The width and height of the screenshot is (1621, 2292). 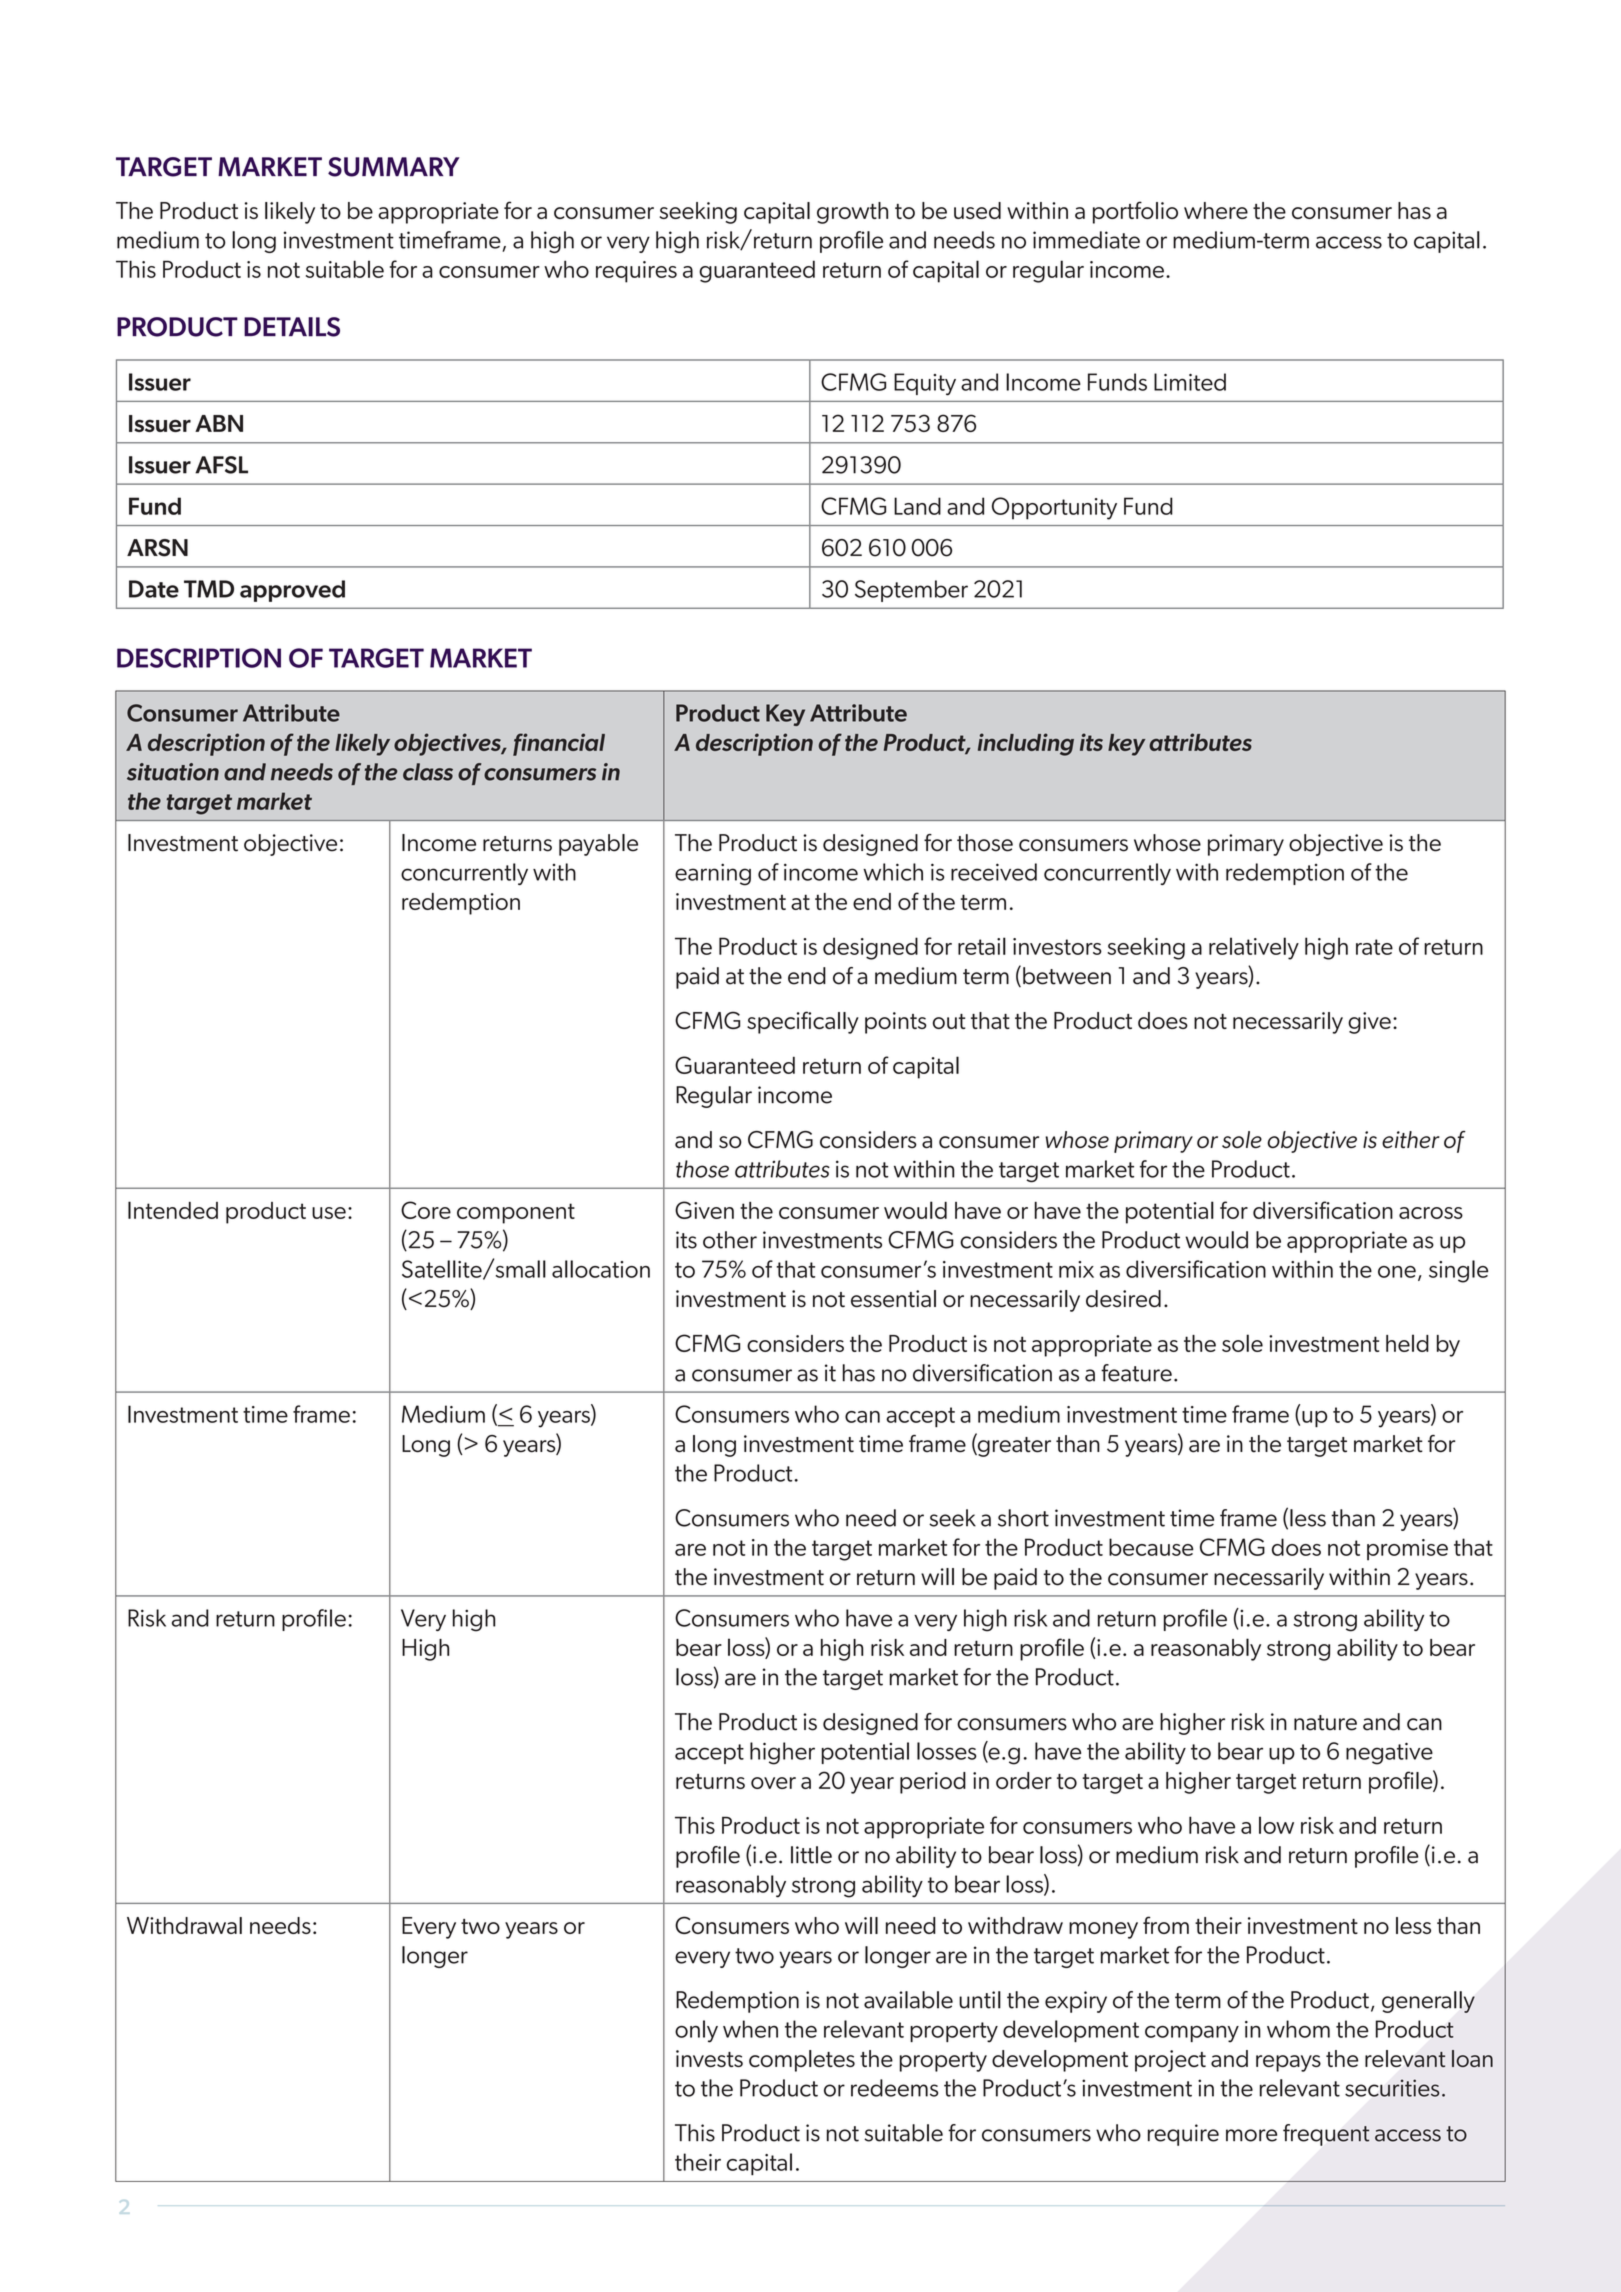 I want to click on where, so click(x=1216, y=210).
